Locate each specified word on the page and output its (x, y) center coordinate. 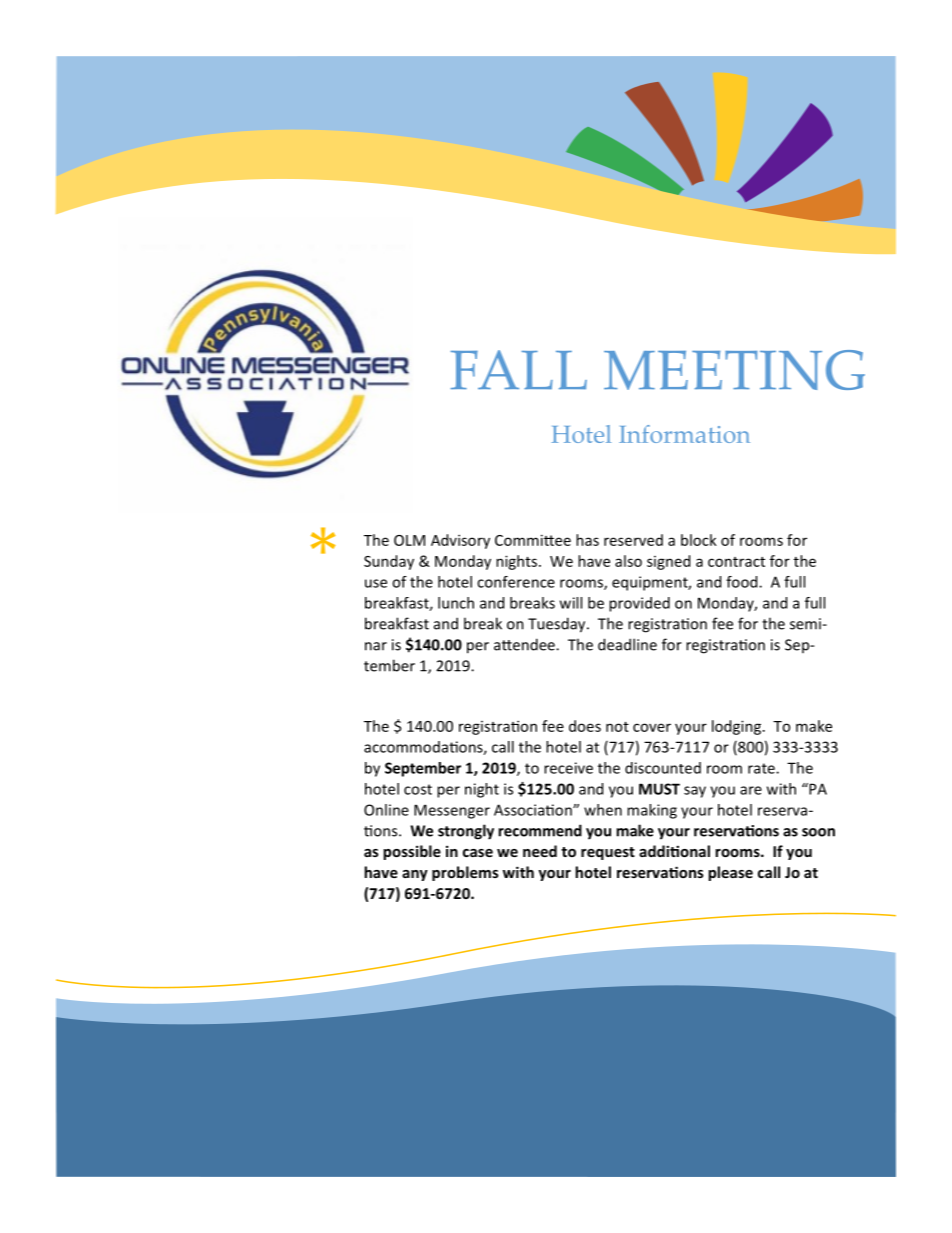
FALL (518, 369)
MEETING (734, 370)
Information (684, 434)
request (608, 853)
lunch (456, 603)
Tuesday (558, 625)
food (743, 582)
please (730, 873)
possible (412, 852)
